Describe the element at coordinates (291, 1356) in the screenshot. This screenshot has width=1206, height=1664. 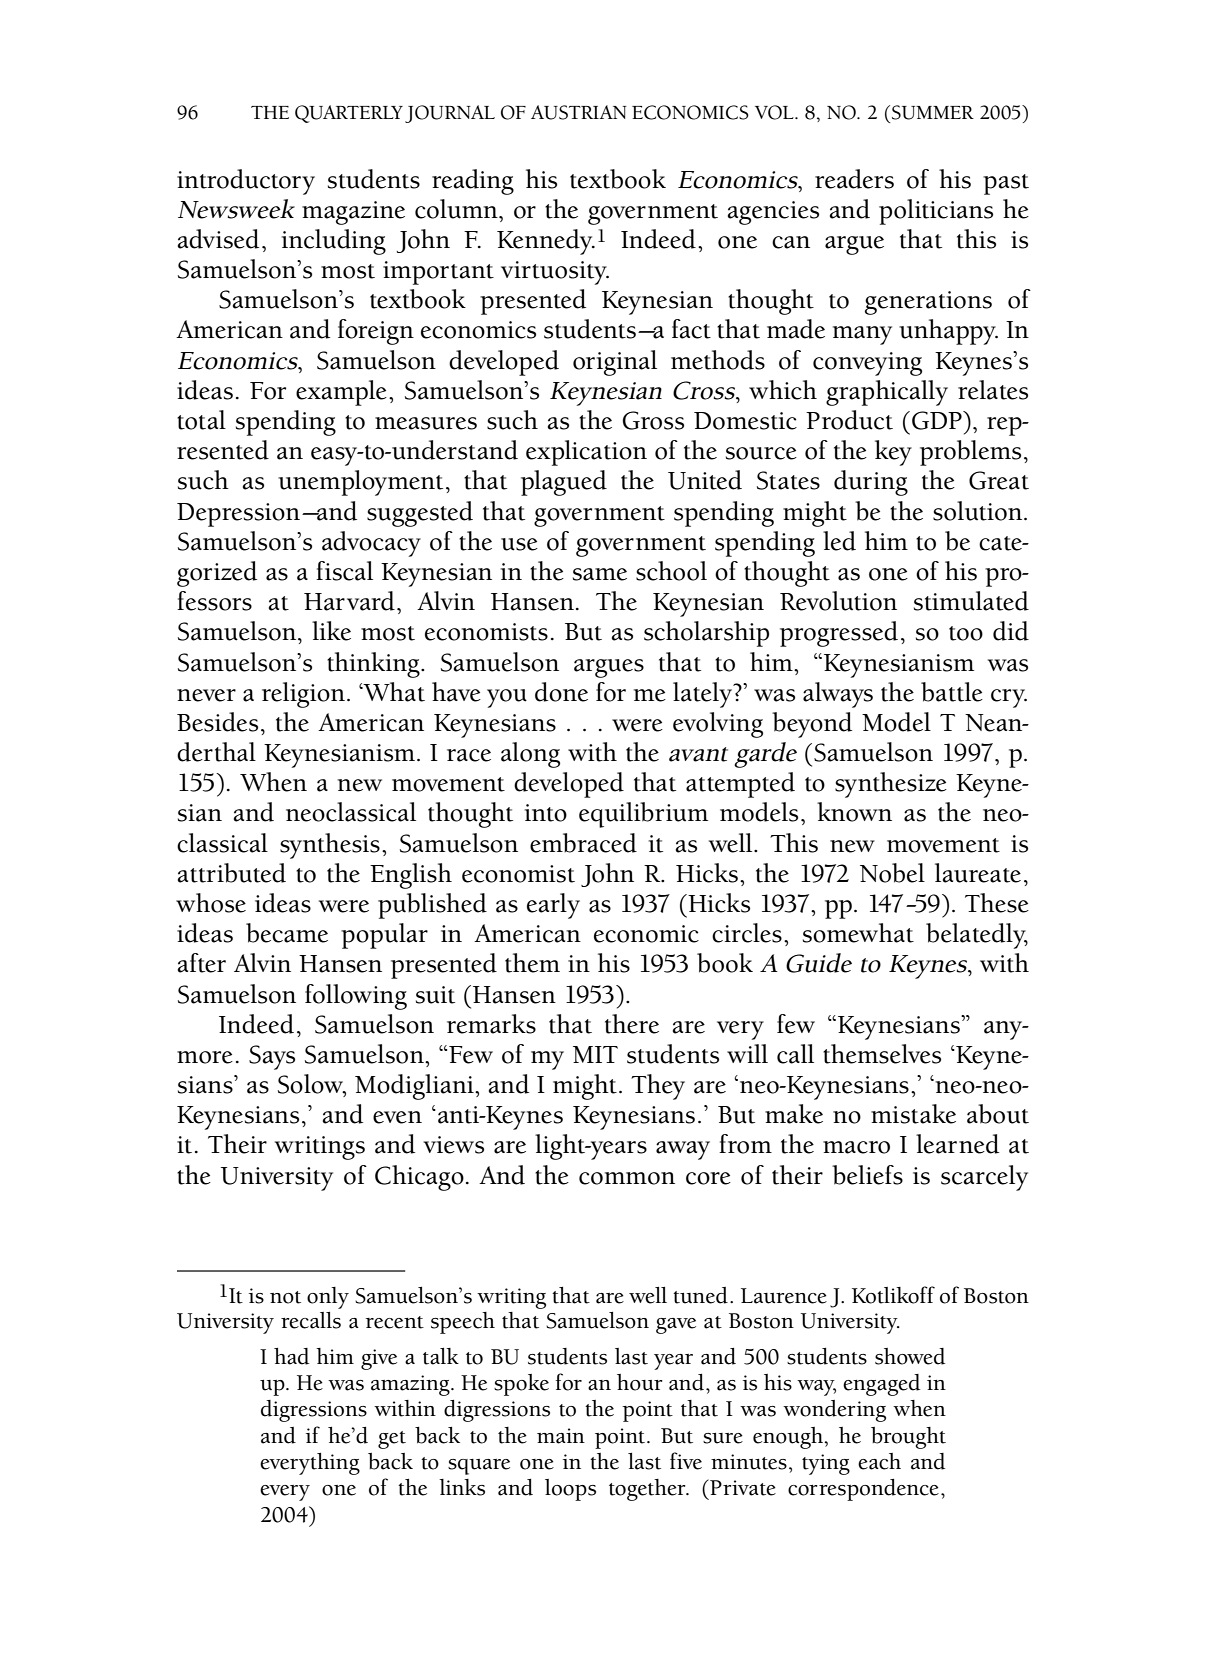
I see `had` at that location.
